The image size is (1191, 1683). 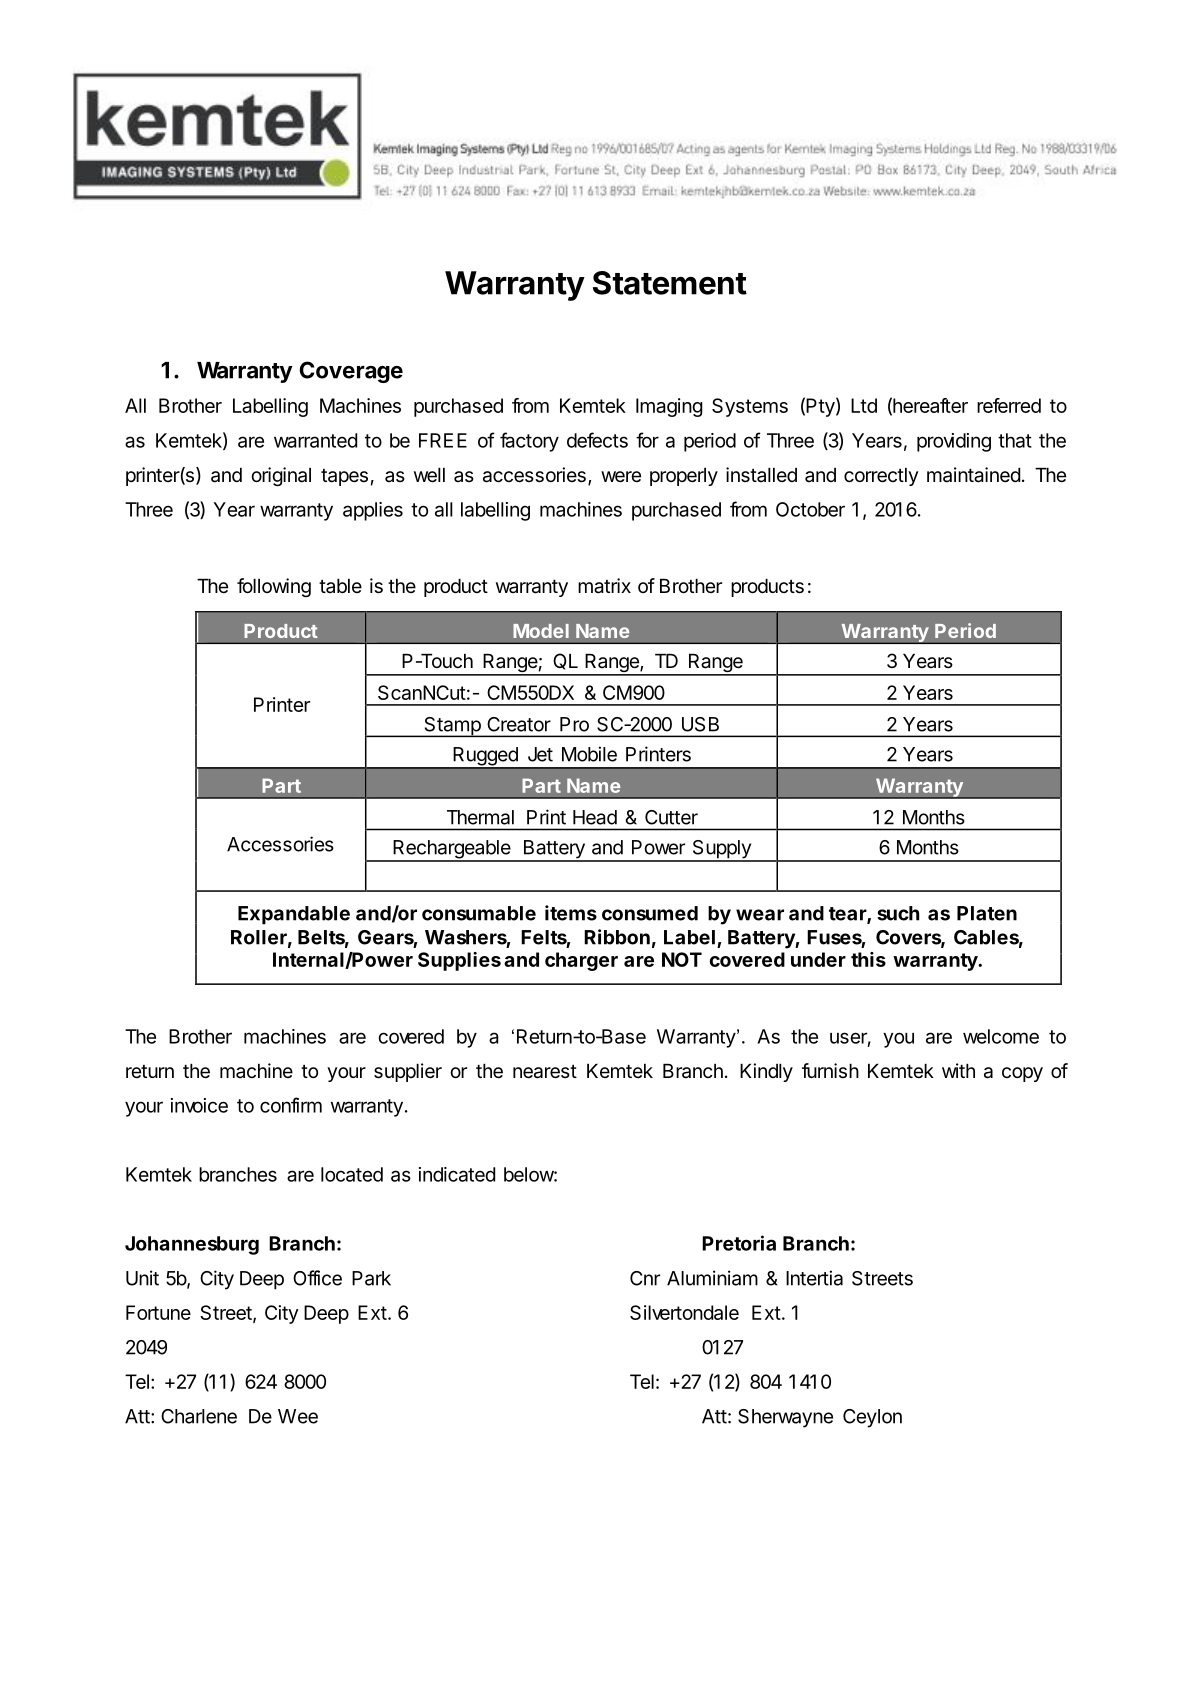 What do you see at coordinates (645, 1278) in the screenshot?
I see `Cnr` at bounding box center [645, 1278].
